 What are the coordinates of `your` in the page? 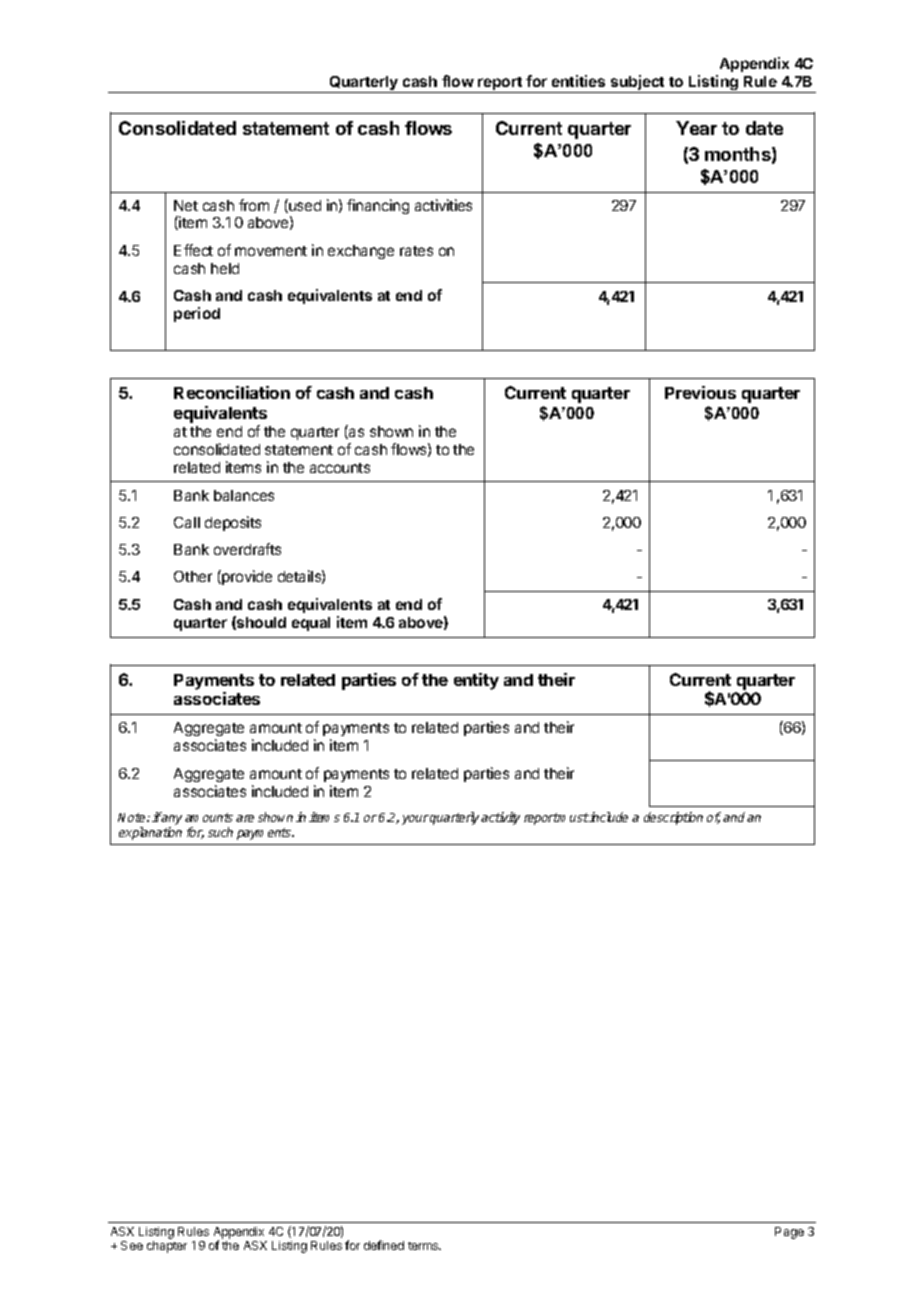 It's located at (415, 820).
